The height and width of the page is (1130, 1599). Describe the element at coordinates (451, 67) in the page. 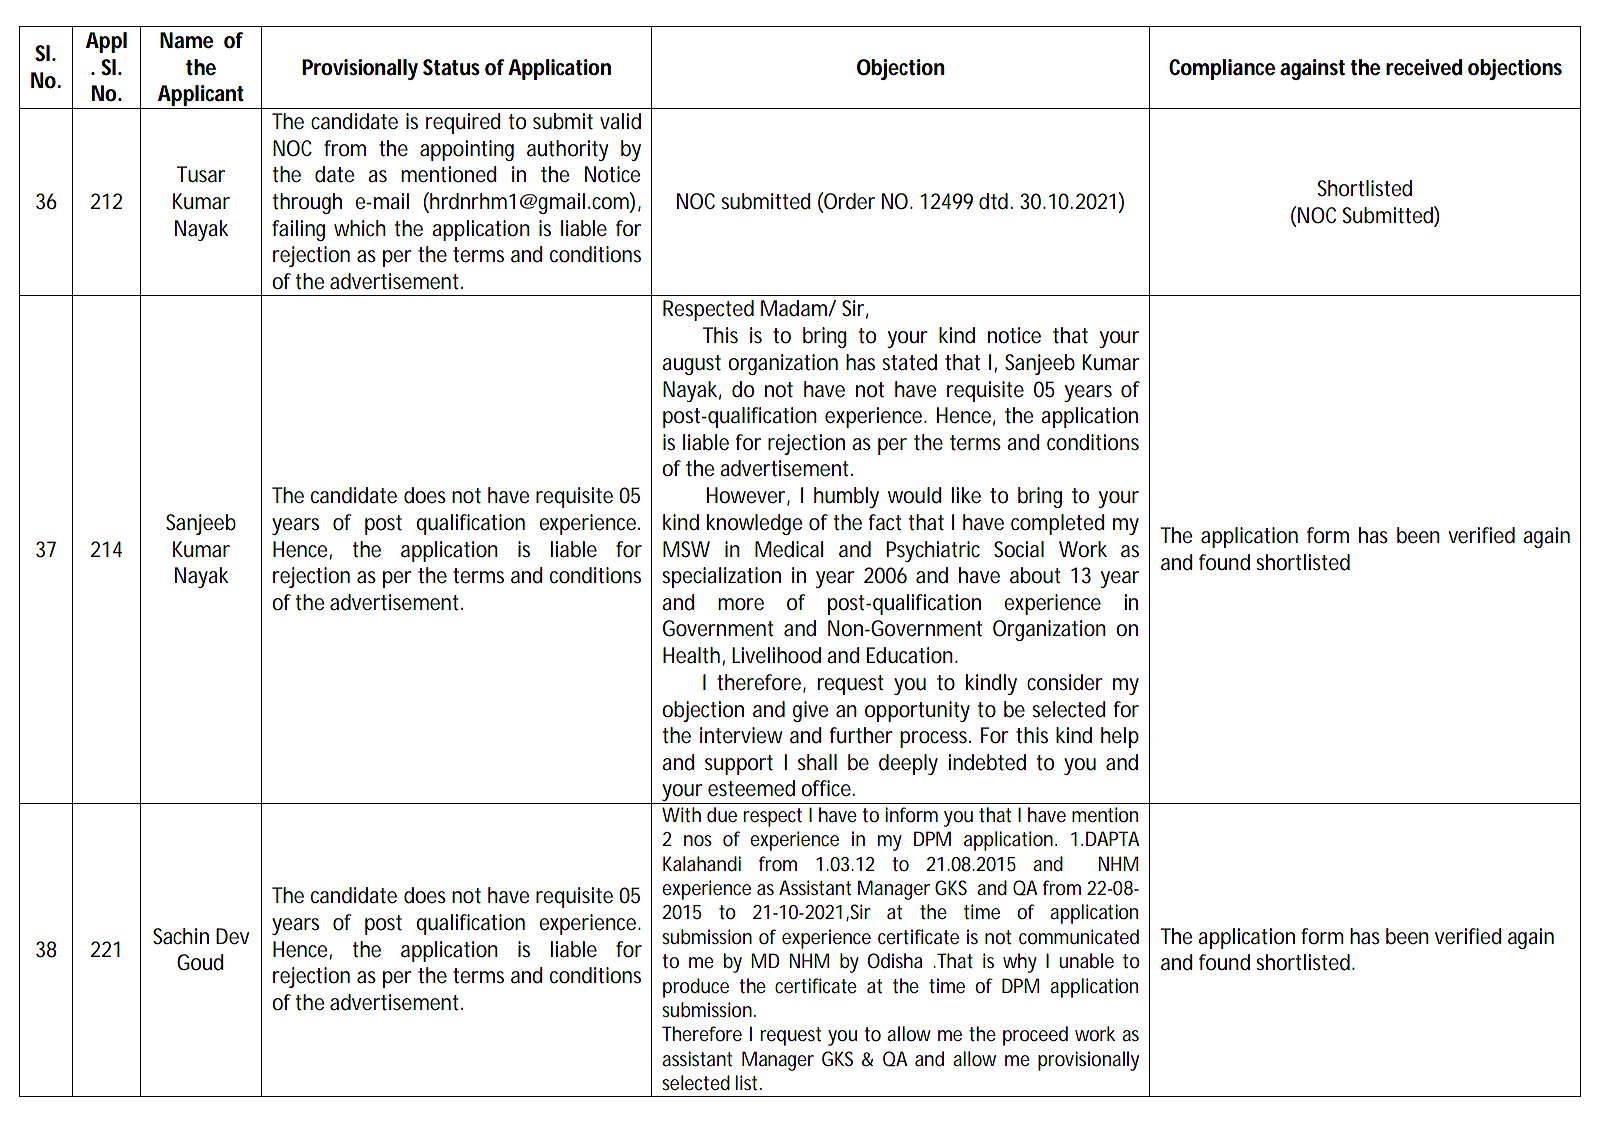

I see `Status` at that location.
